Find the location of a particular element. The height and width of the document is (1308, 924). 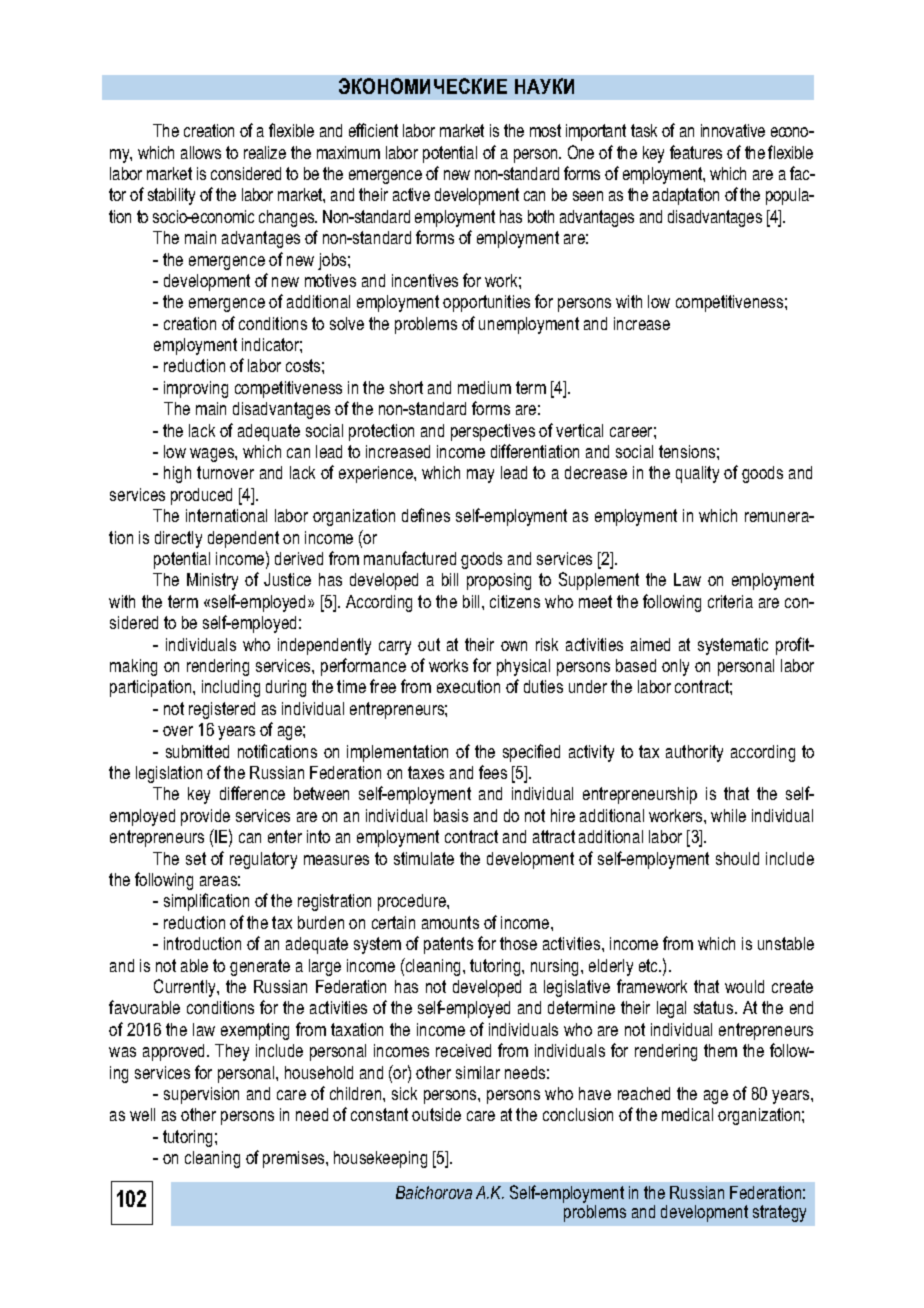

quality is located at coordinates (697, 474).
